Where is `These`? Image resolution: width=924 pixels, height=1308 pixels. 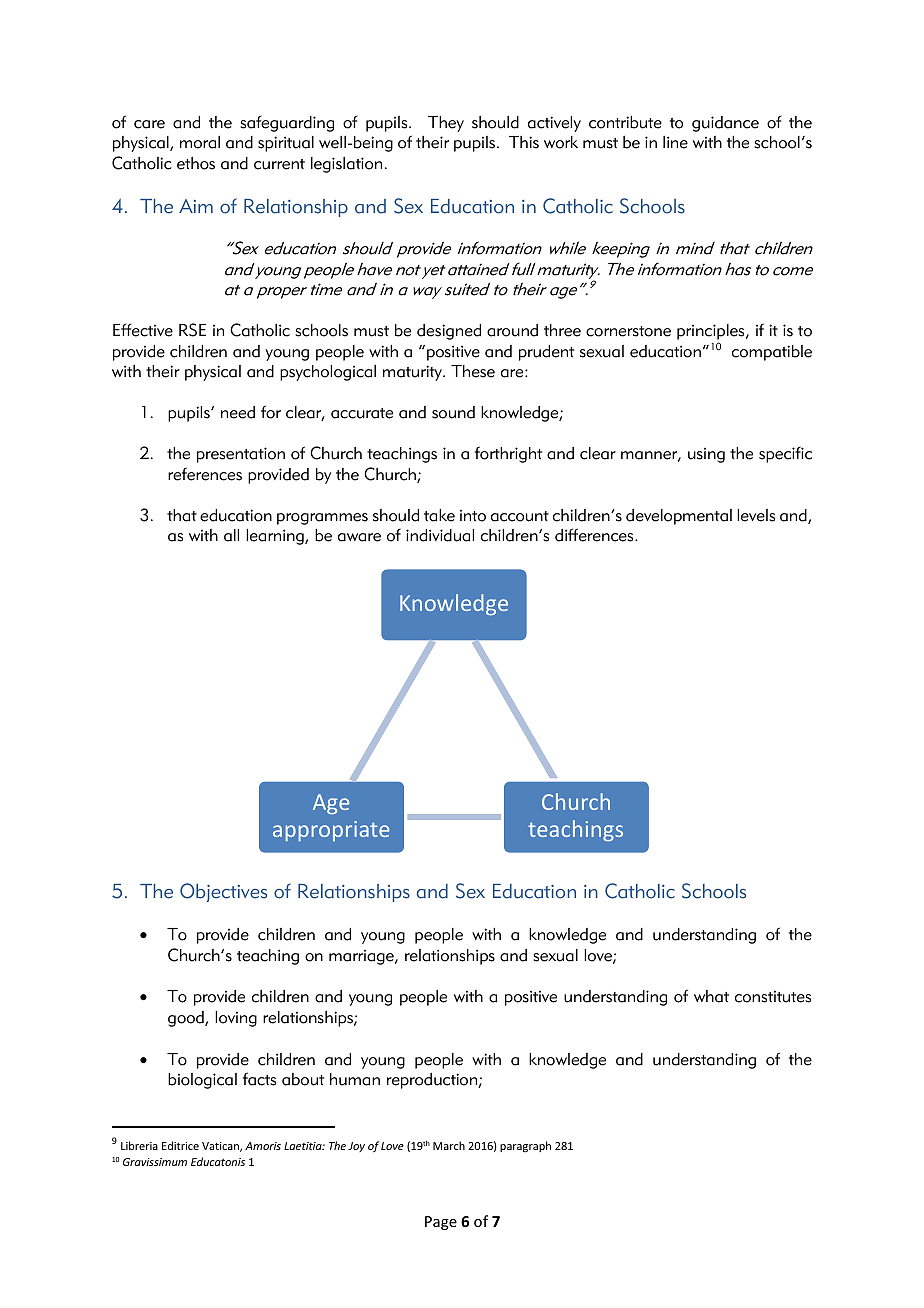 These is located at coordinates (473, 371).
